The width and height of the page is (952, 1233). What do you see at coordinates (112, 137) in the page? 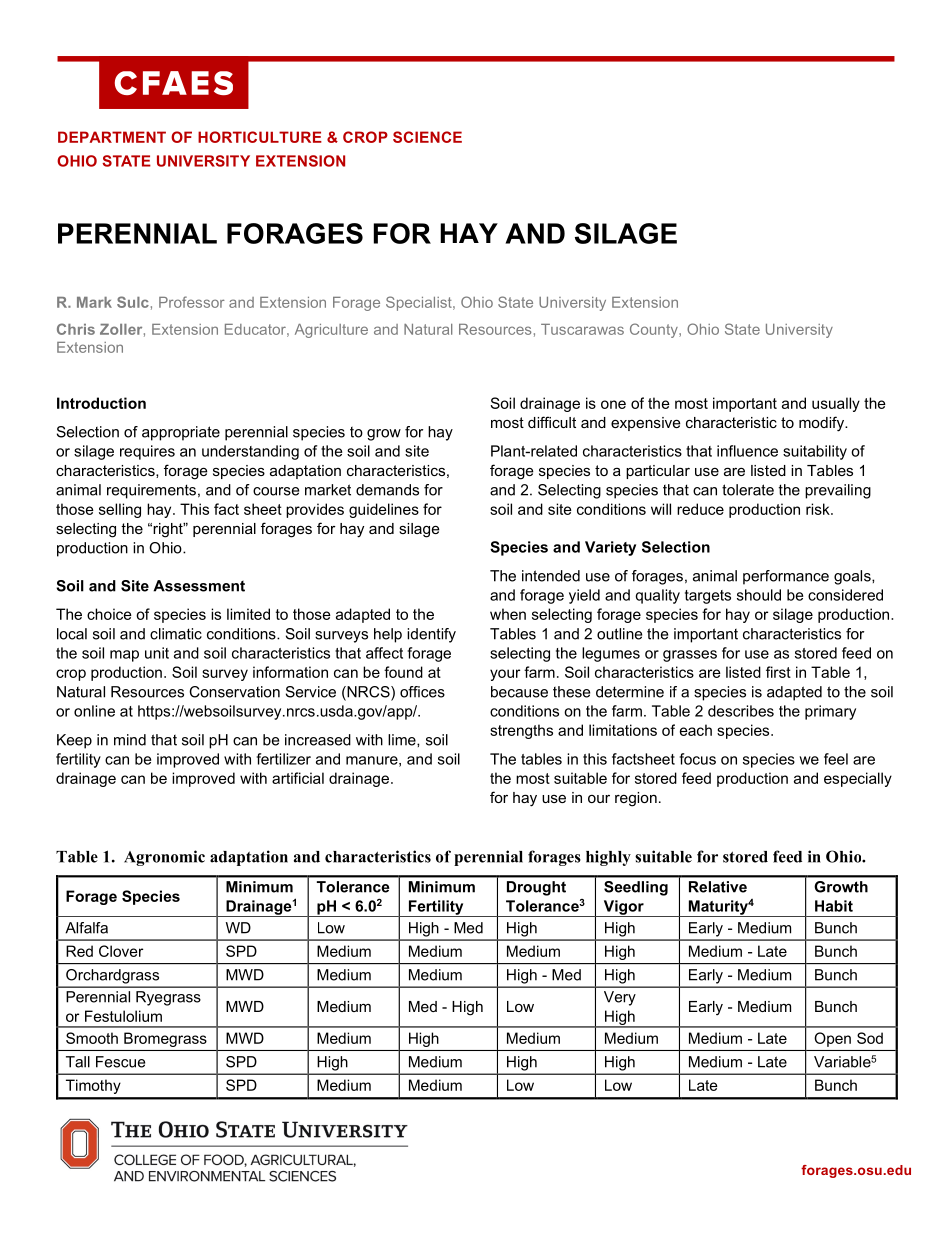
I see `DEPARTMENT` at bounding box center [112, 137].
